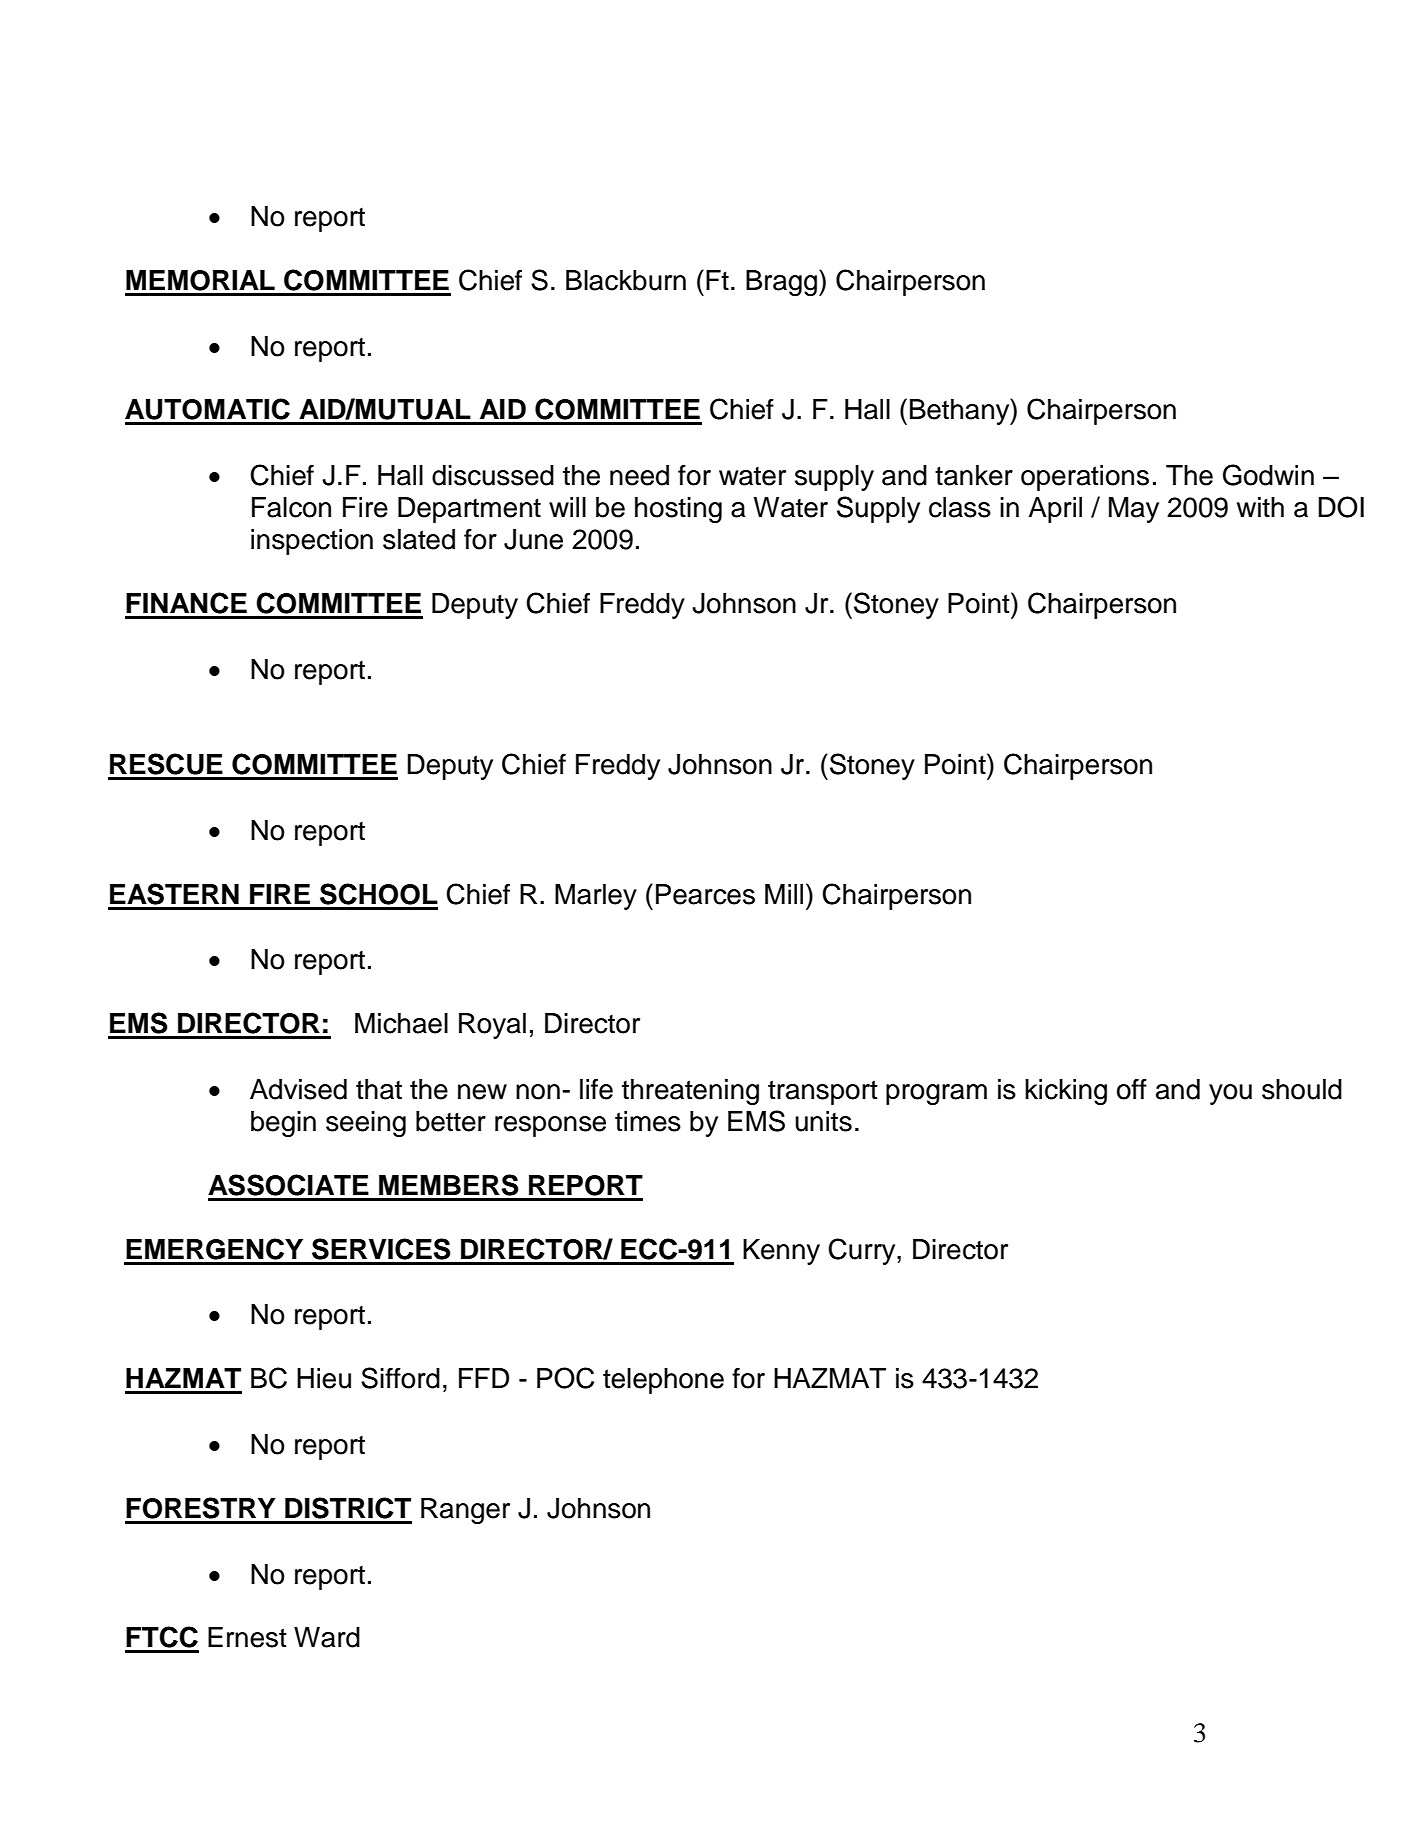 This screenshot has height=1832, width=1415. Describe the element at coordinates (626, 280) in the screenshot. I see `Blackburn` at that location.
